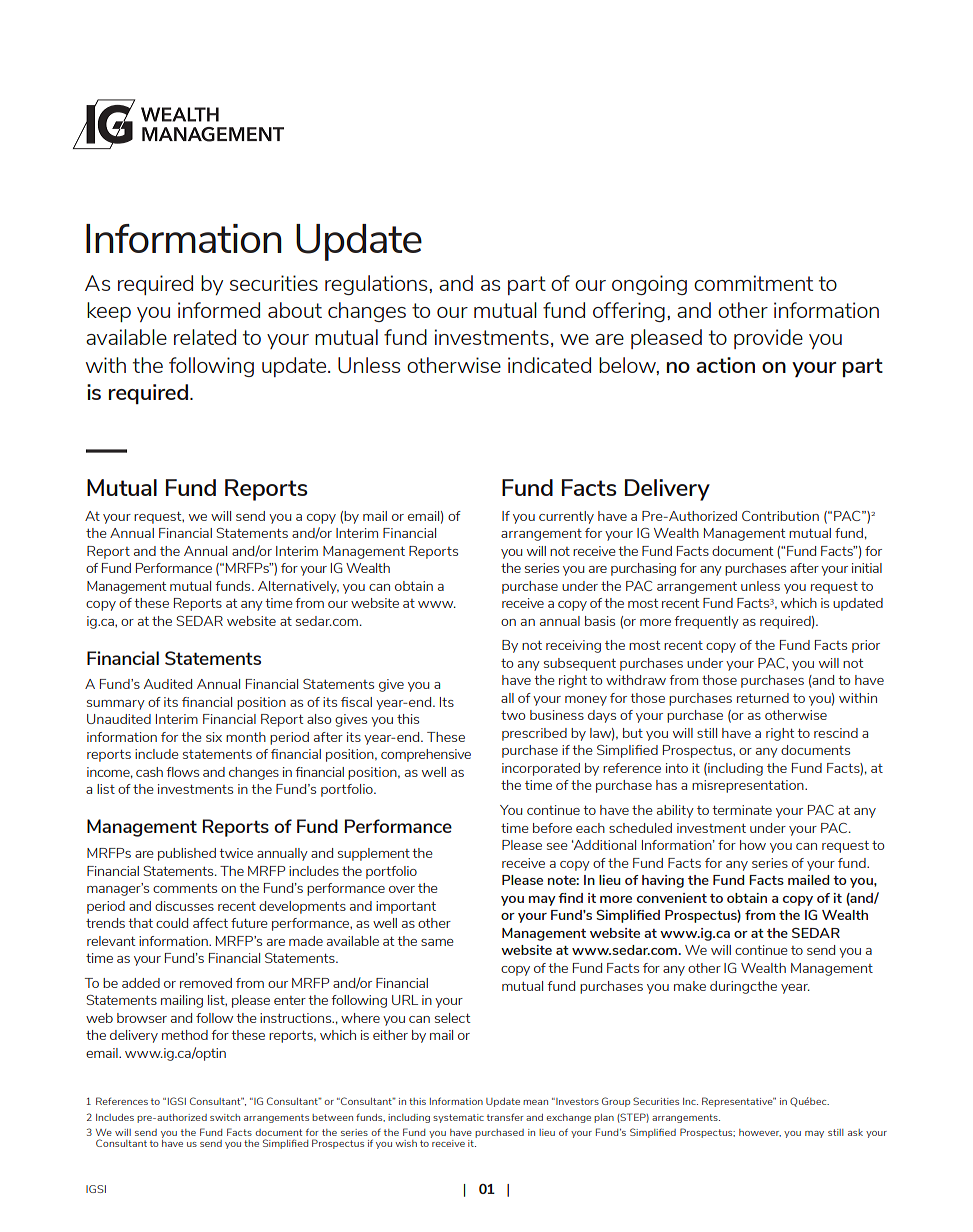 The height and width of the page is (1232, 973). What do you see at coordinates (214, 737) in the page?
I see `six` at bounding box center [214, 737].
